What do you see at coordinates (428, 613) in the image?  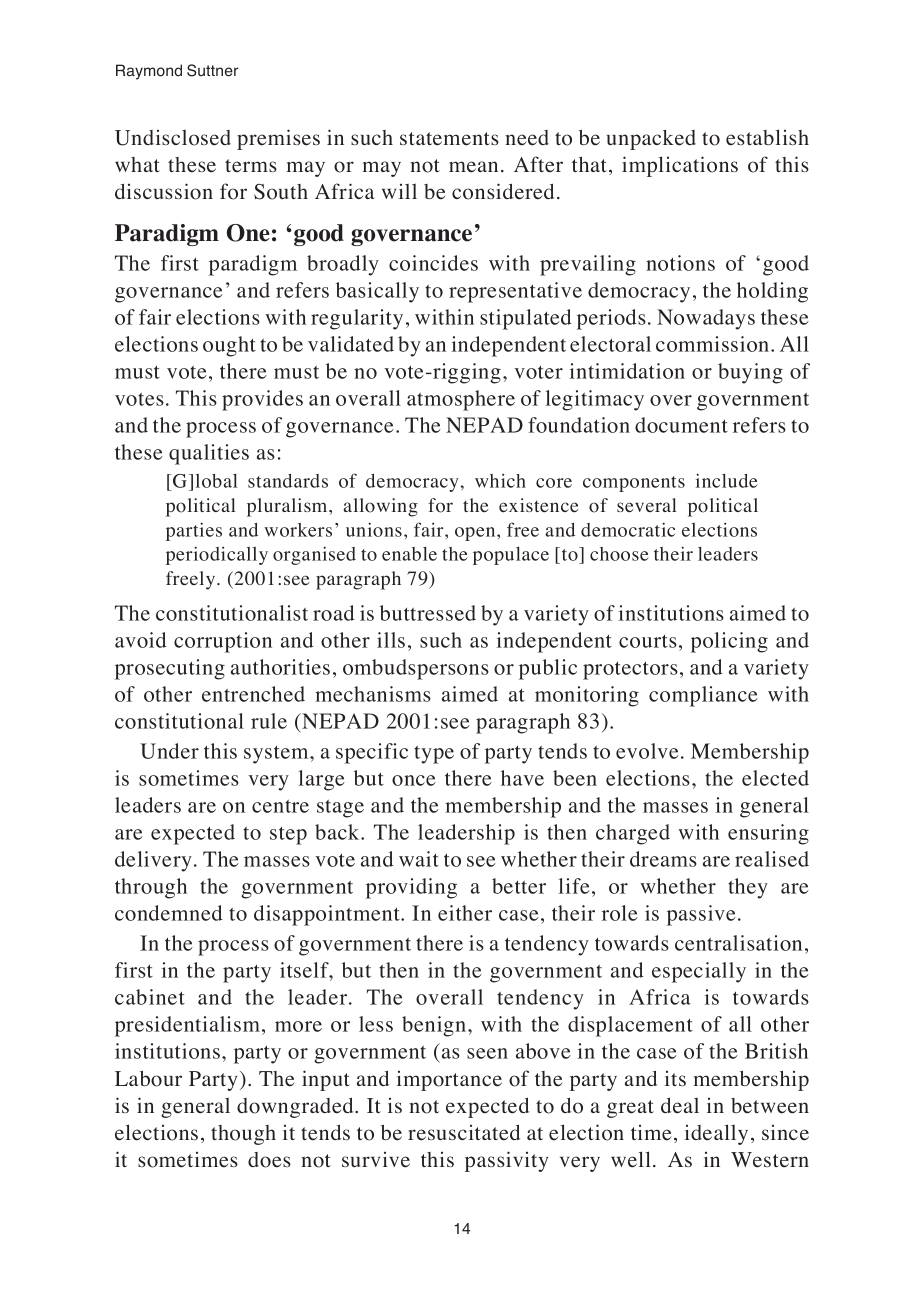 I see `buttressed` at bounding box center [428, 613].
